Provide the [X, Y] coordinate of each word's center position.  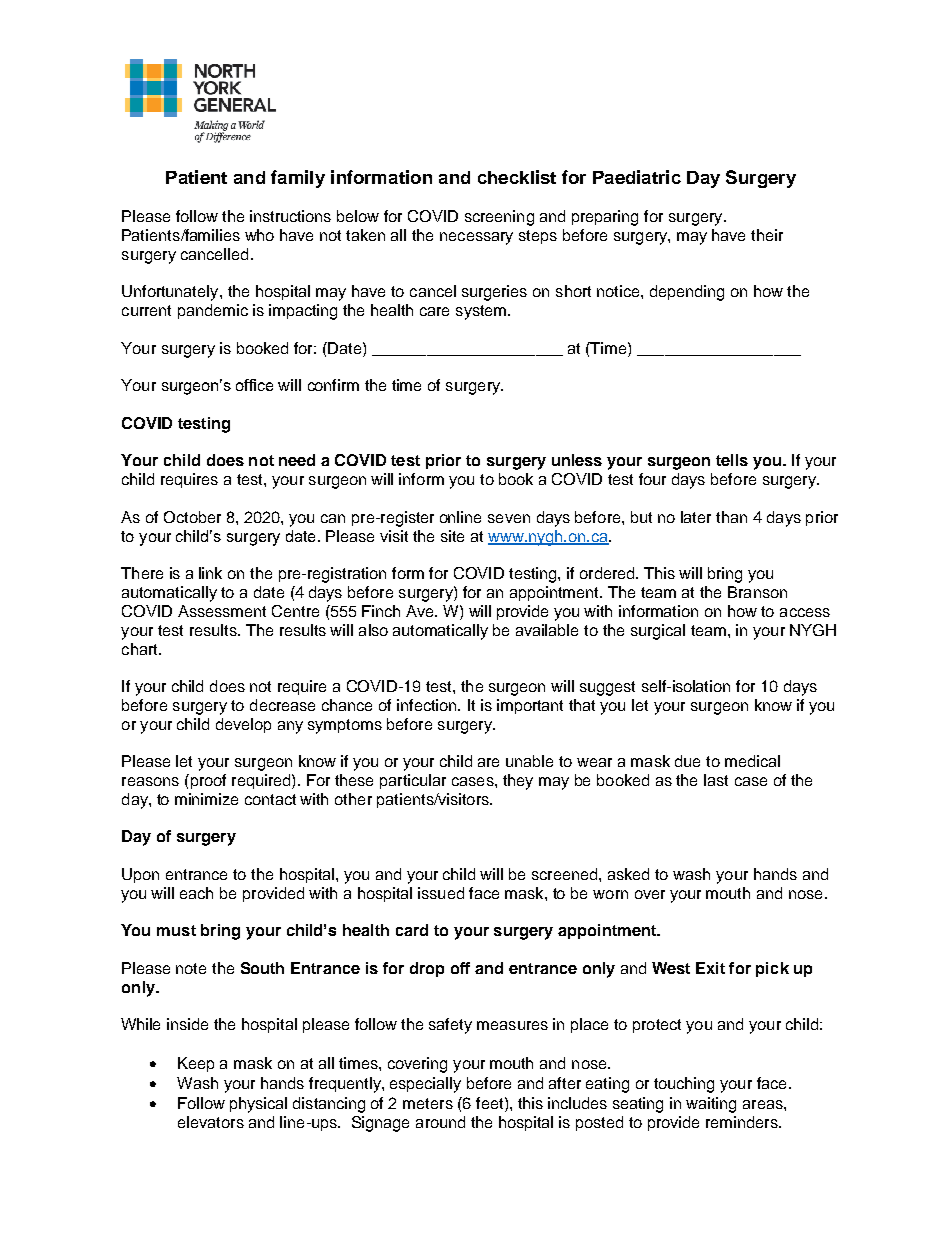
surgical [658, 632]
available [547, 630]
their [767, 235]
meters [428, 1103]
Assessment [222, 611]
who [259, 235]
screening [499, 218]
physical [258, 1105]
